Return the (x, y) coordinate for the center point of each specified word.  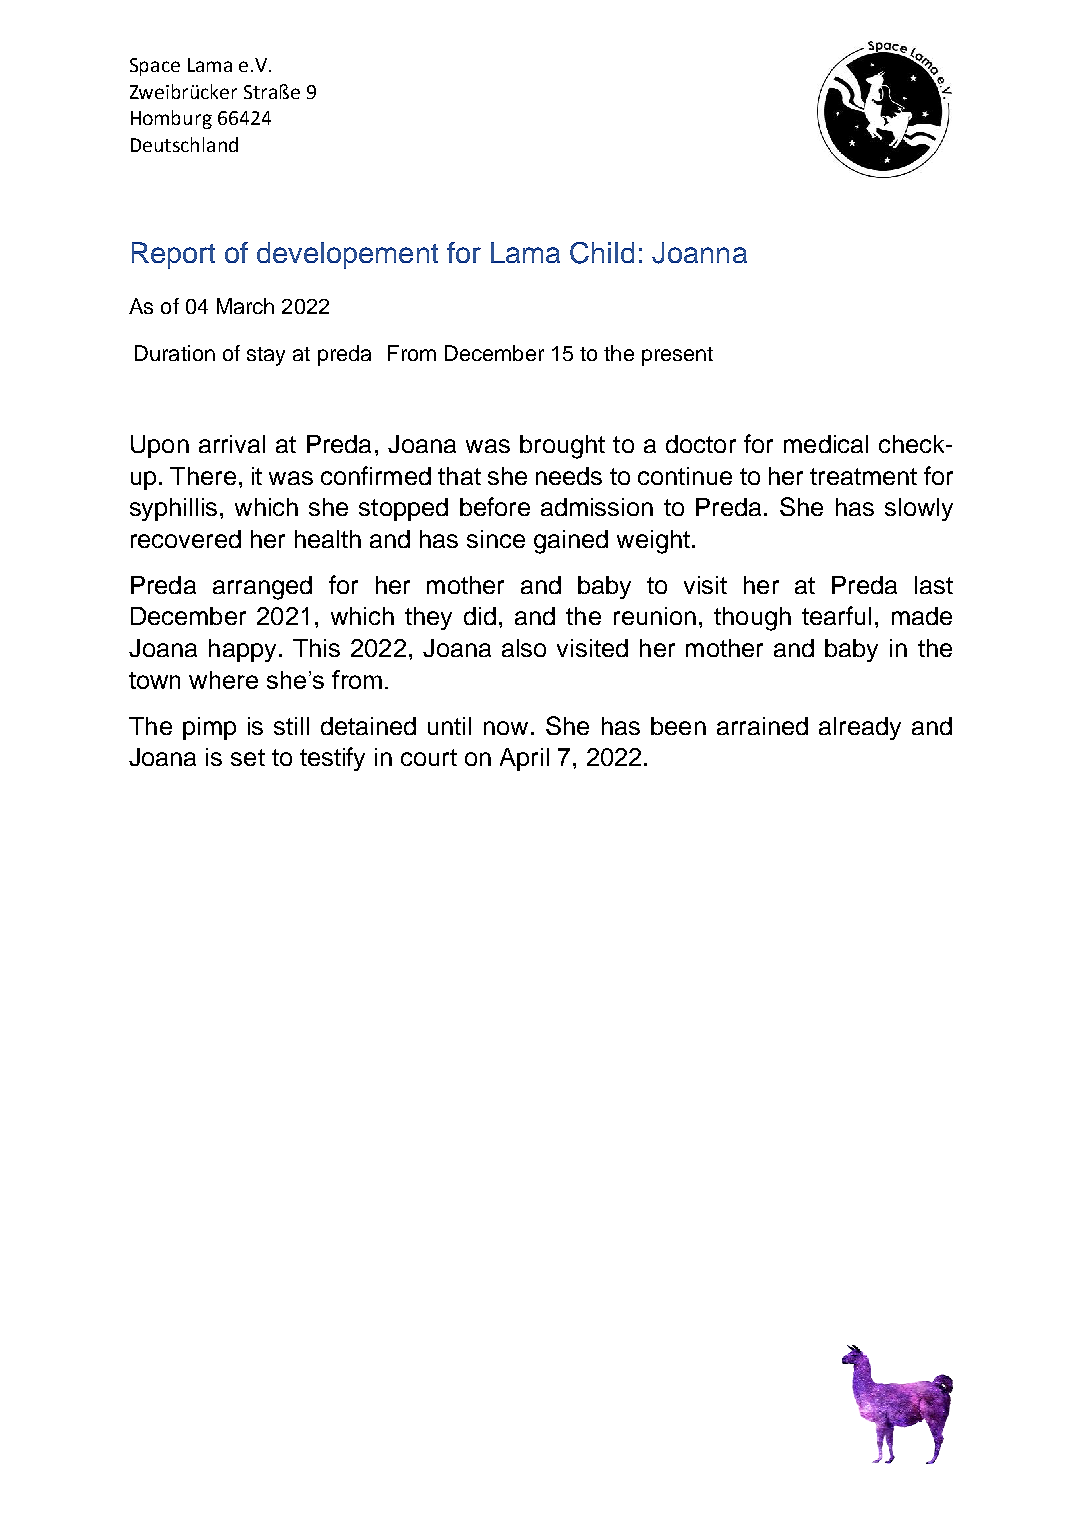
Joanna (699, 253)
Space (155, 67)
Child (602, 253)
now (506, 728)
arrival (232, 444)
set (248, 757)
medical (826, 444)
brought (562, 447)
